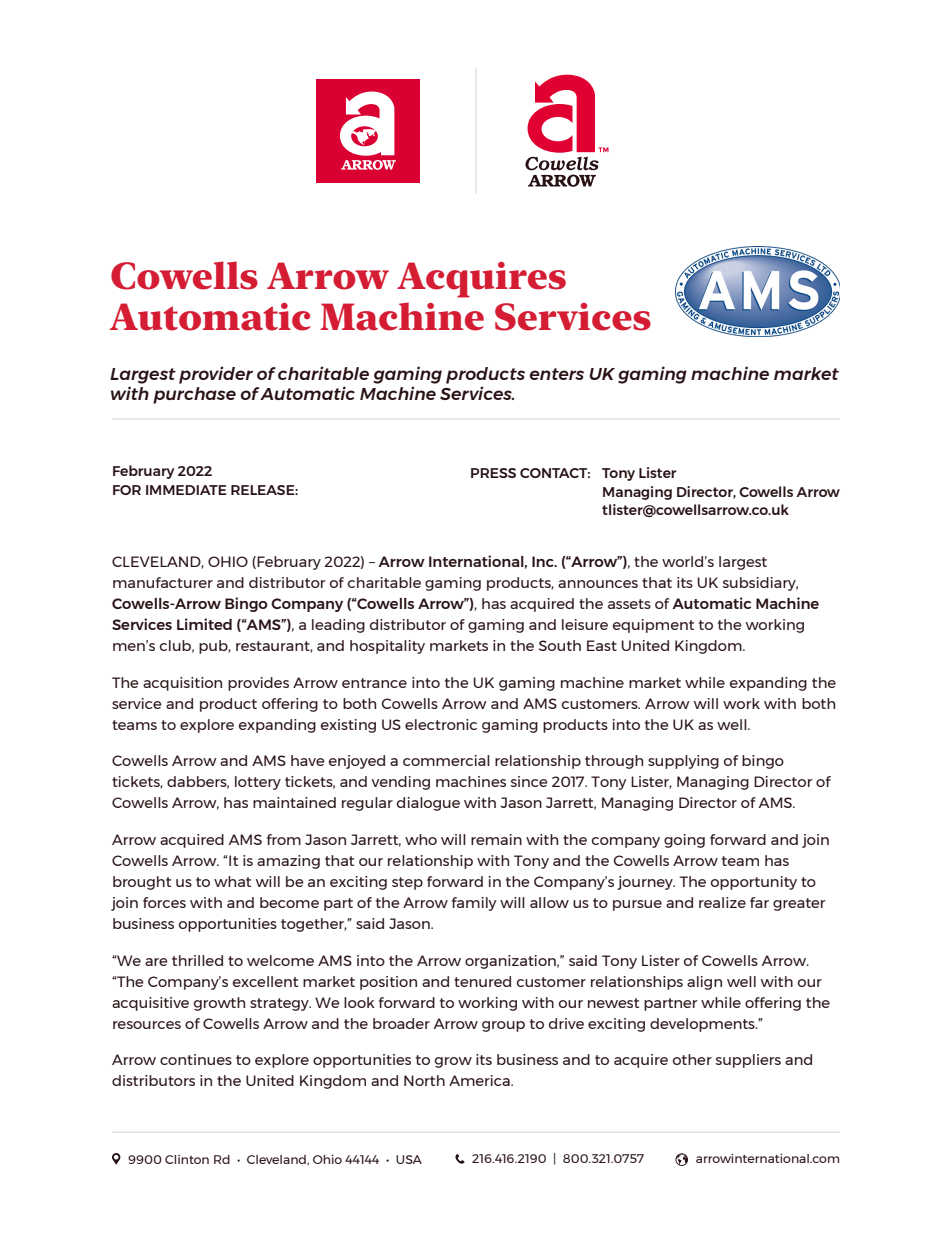  I want to click on commercial, so click(446, 760).
